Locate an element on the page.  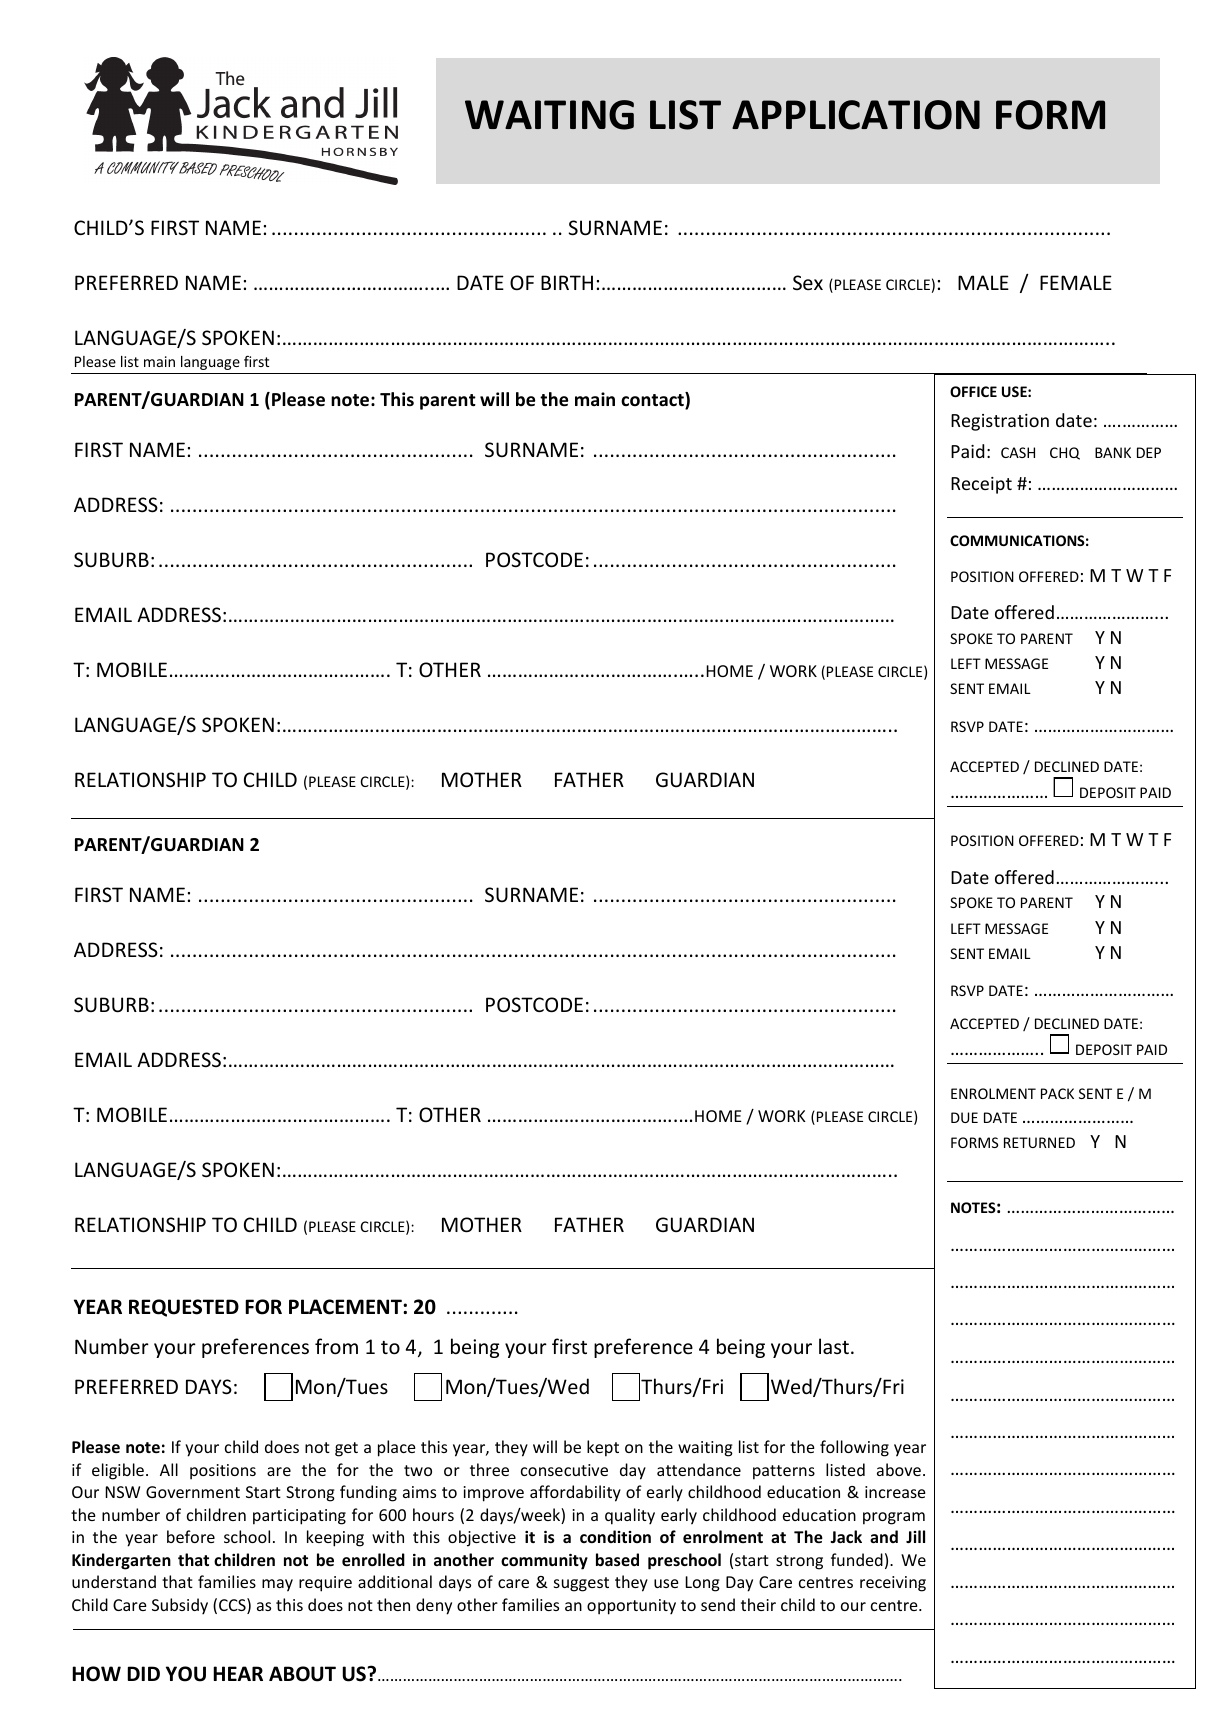
BIRTH is located at coordinates (567, 282).
